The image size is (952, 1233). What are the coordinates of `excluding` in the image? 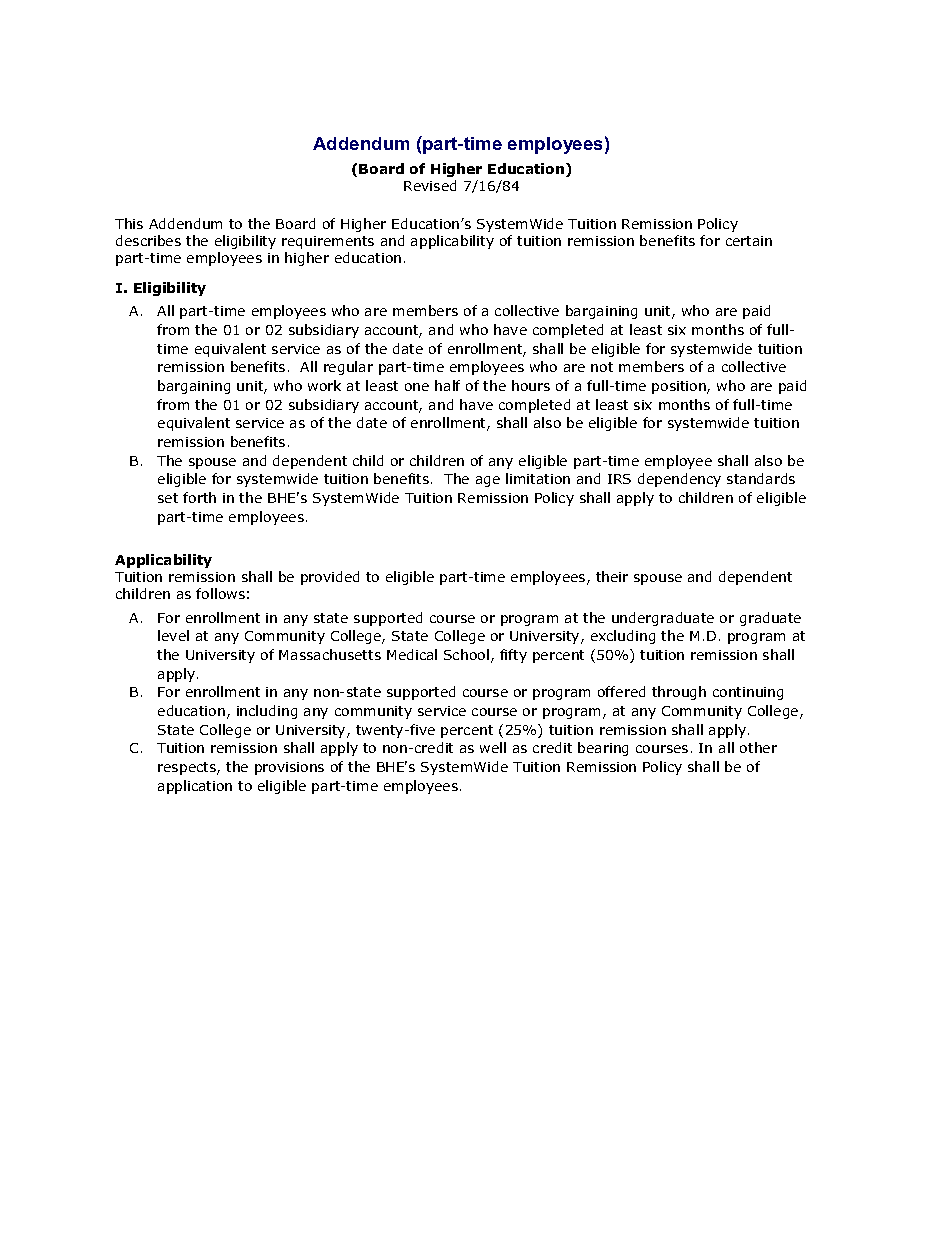 It's located at (623, 637).
